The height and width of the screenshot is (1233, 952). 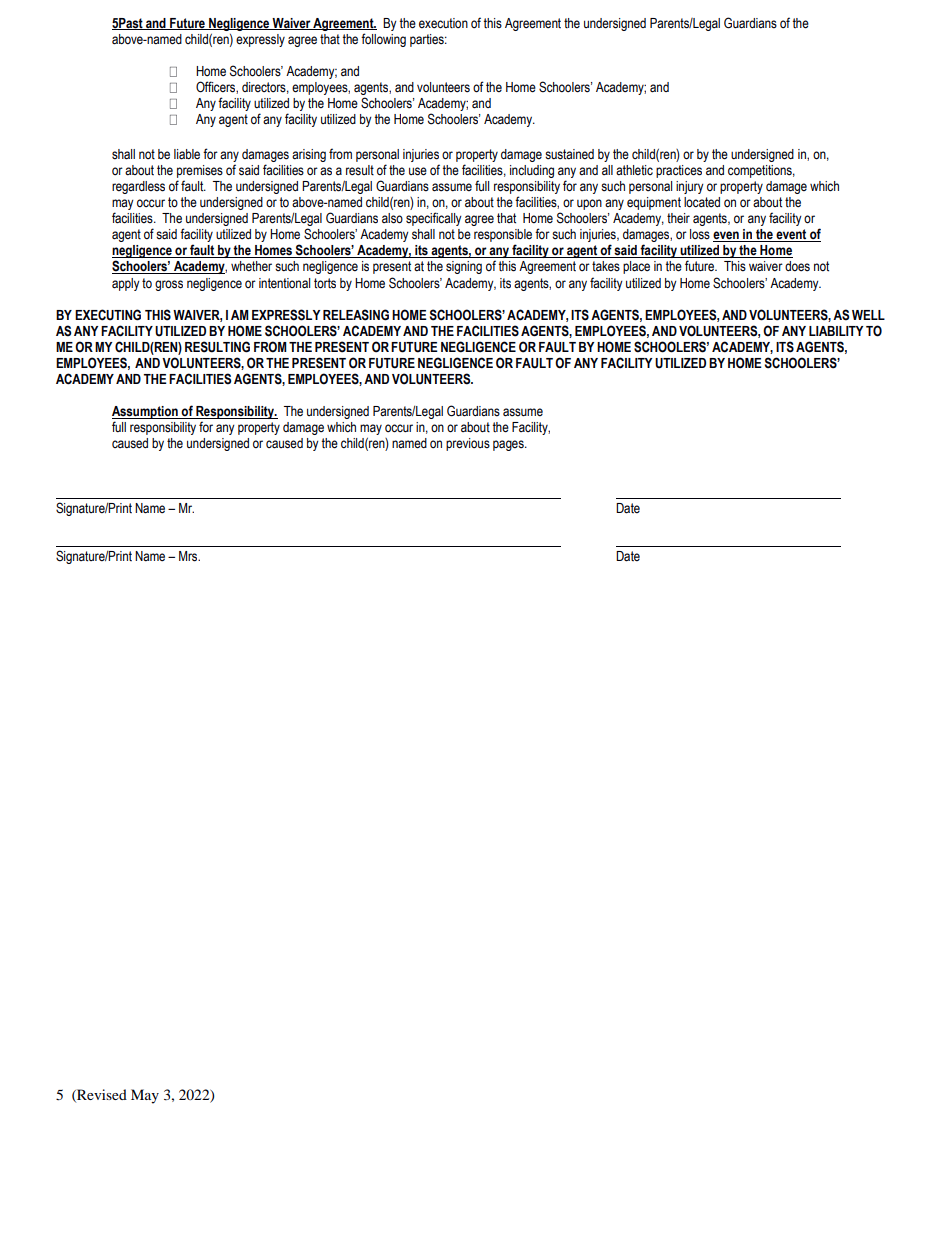 What do you see at coordinates (187, 154) in the screenshot?
I see `liable` at bounding box center [187, 154].
